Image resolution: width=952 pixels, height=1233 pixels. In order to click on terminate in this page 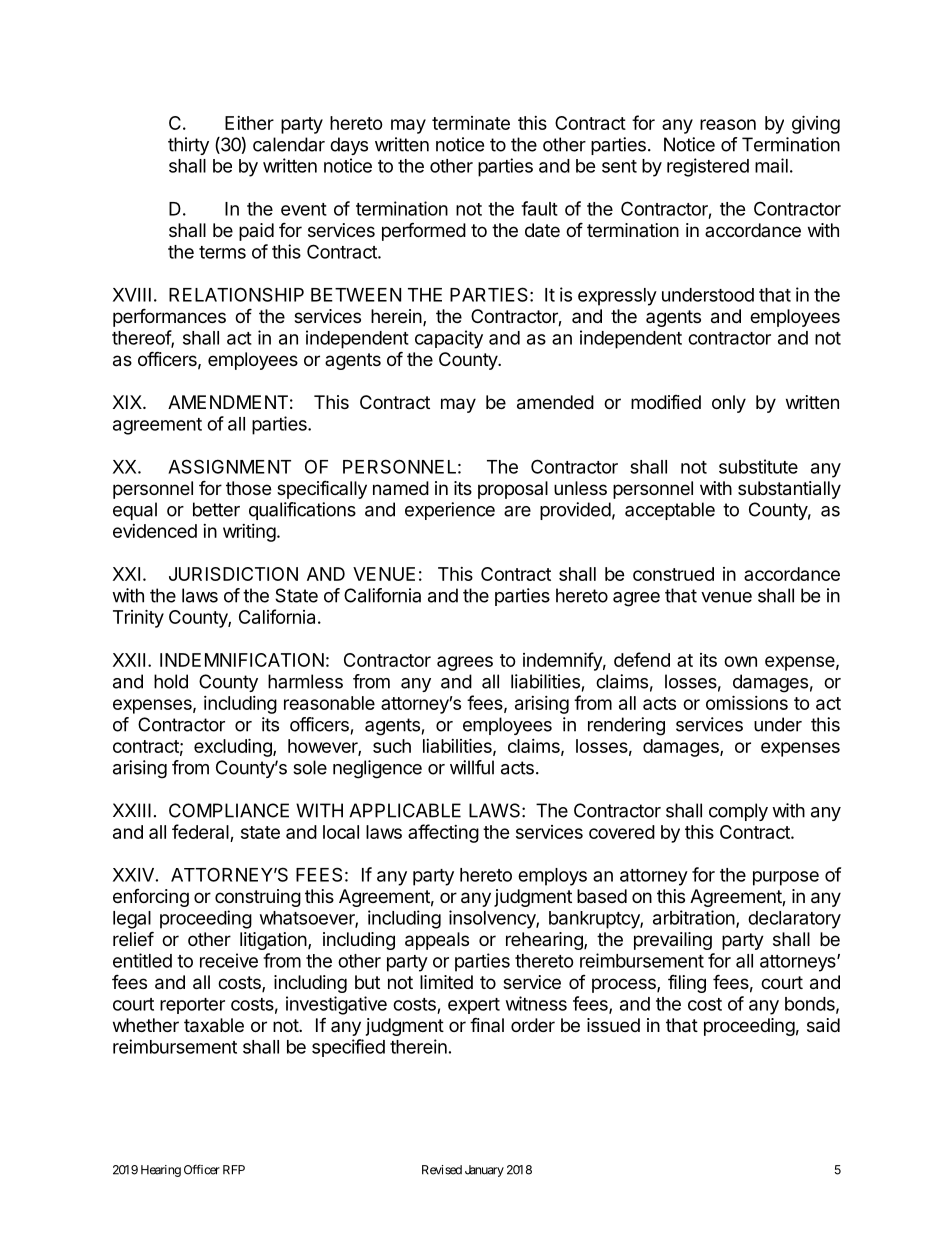, I will do `click(471, 123)`.
